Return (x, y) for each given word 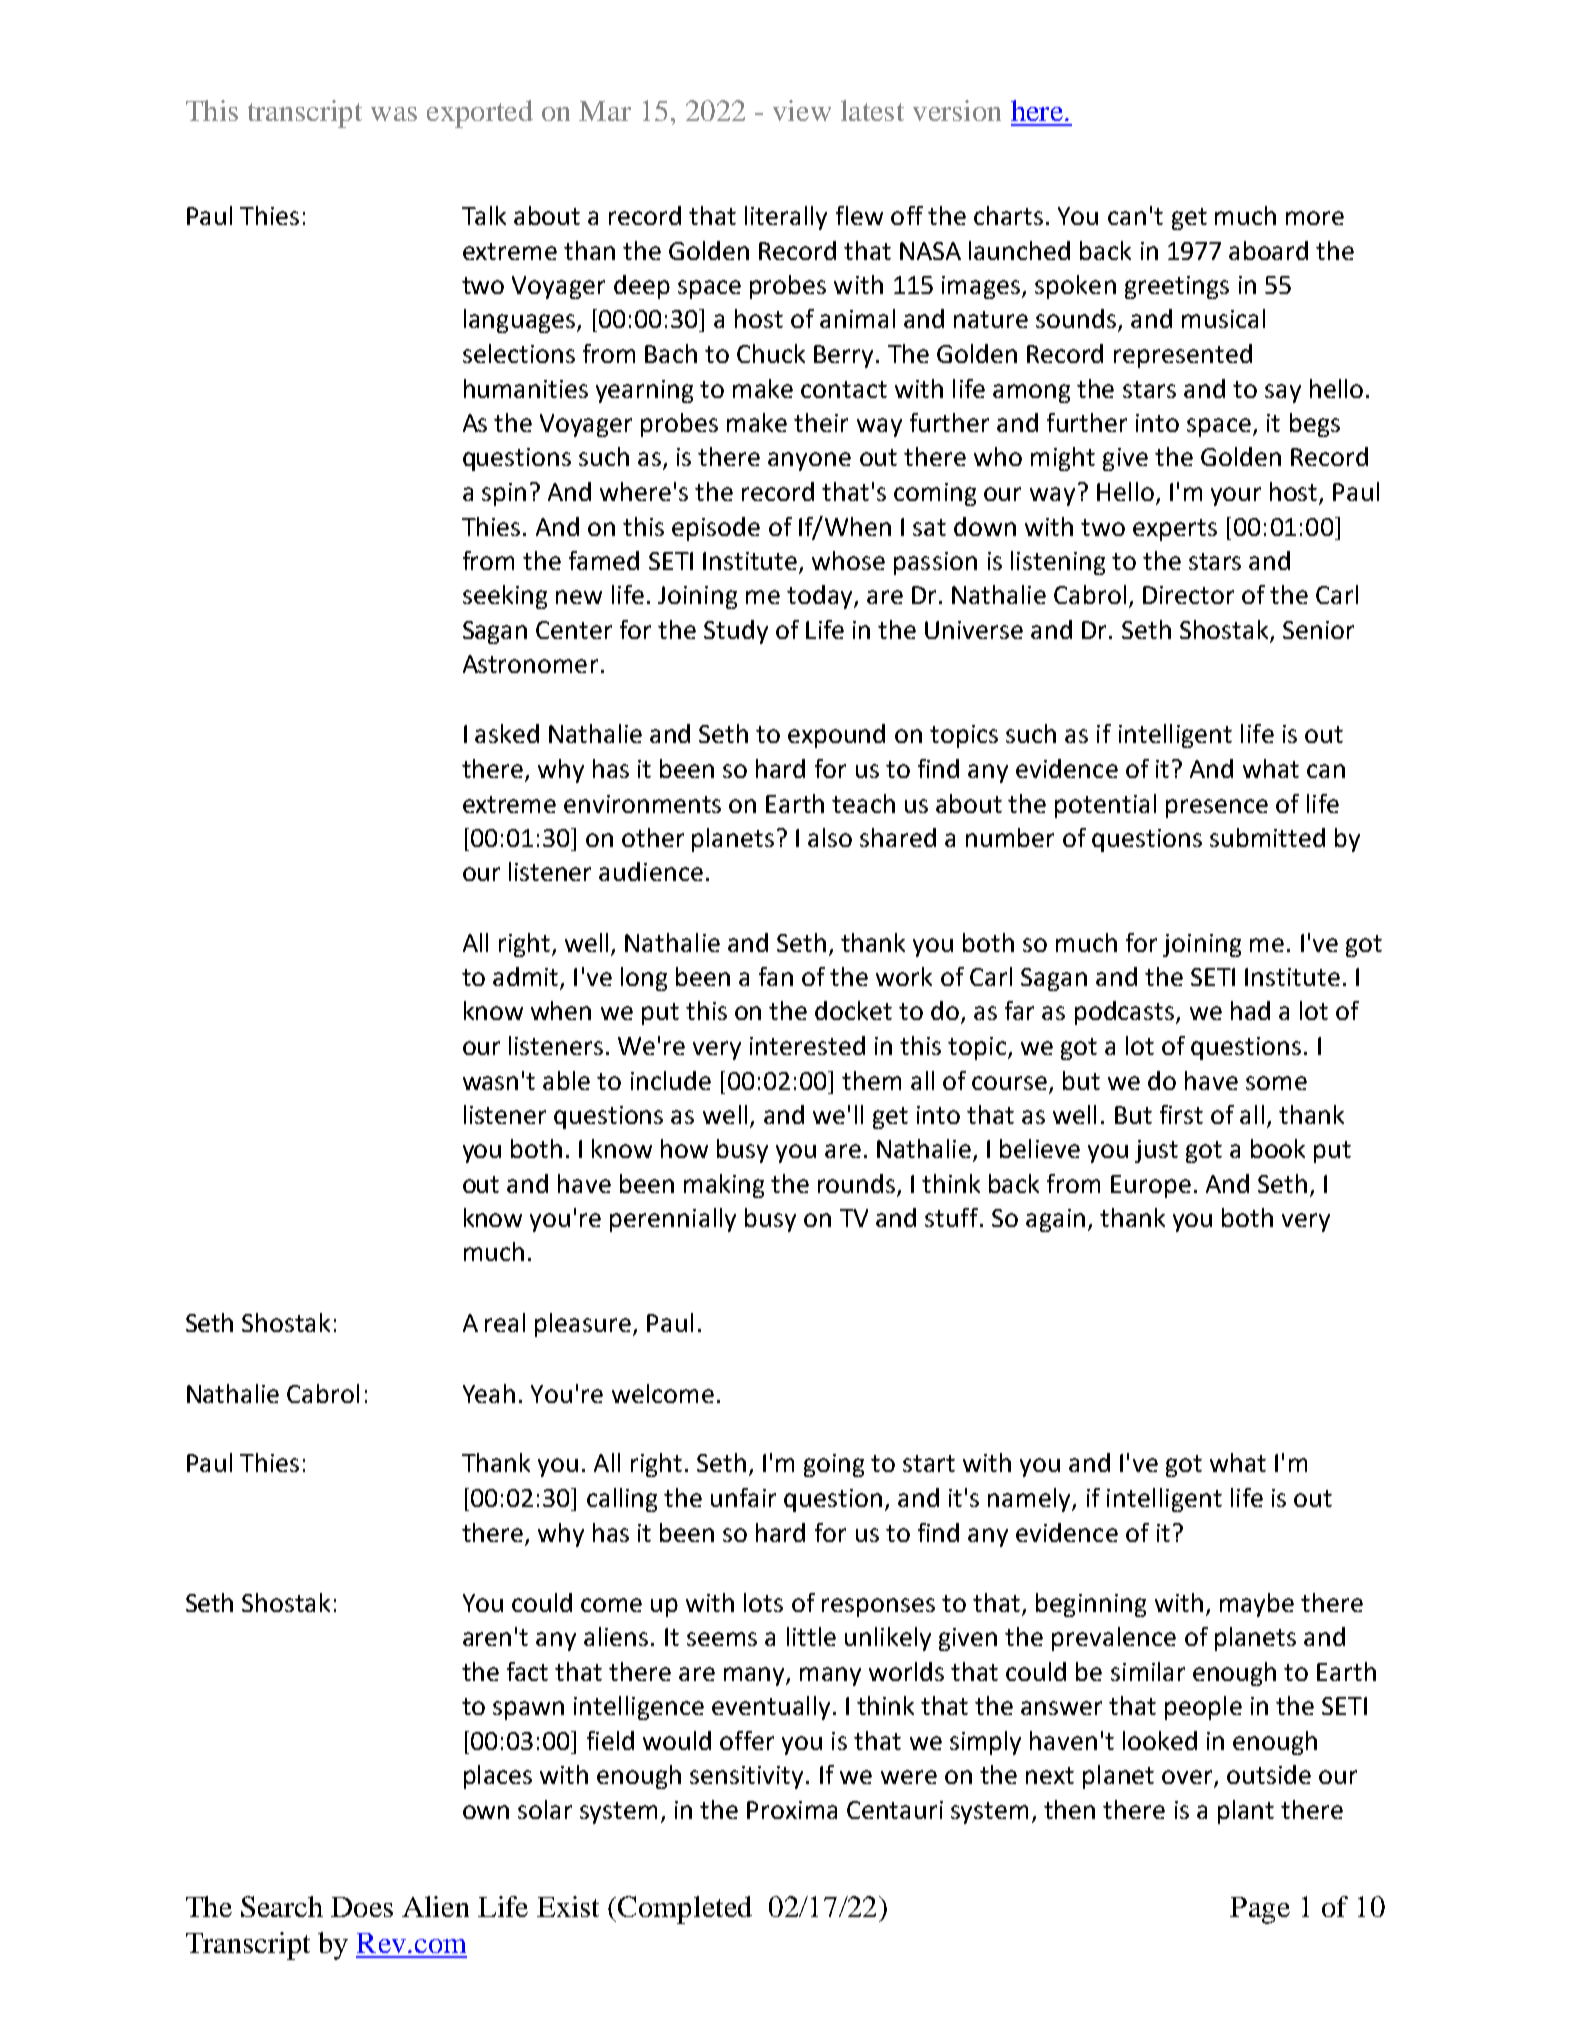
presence (1217, 808)
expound (836, 736)
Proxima (792, 1810)
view (802, 110)
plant (1246, 1812)
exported (480, 114)
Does (362, 1907)
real (505, 1322)
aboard (1268, 250)
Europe (1151, 1186)
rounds (858, 1185)
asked (507, 733)
